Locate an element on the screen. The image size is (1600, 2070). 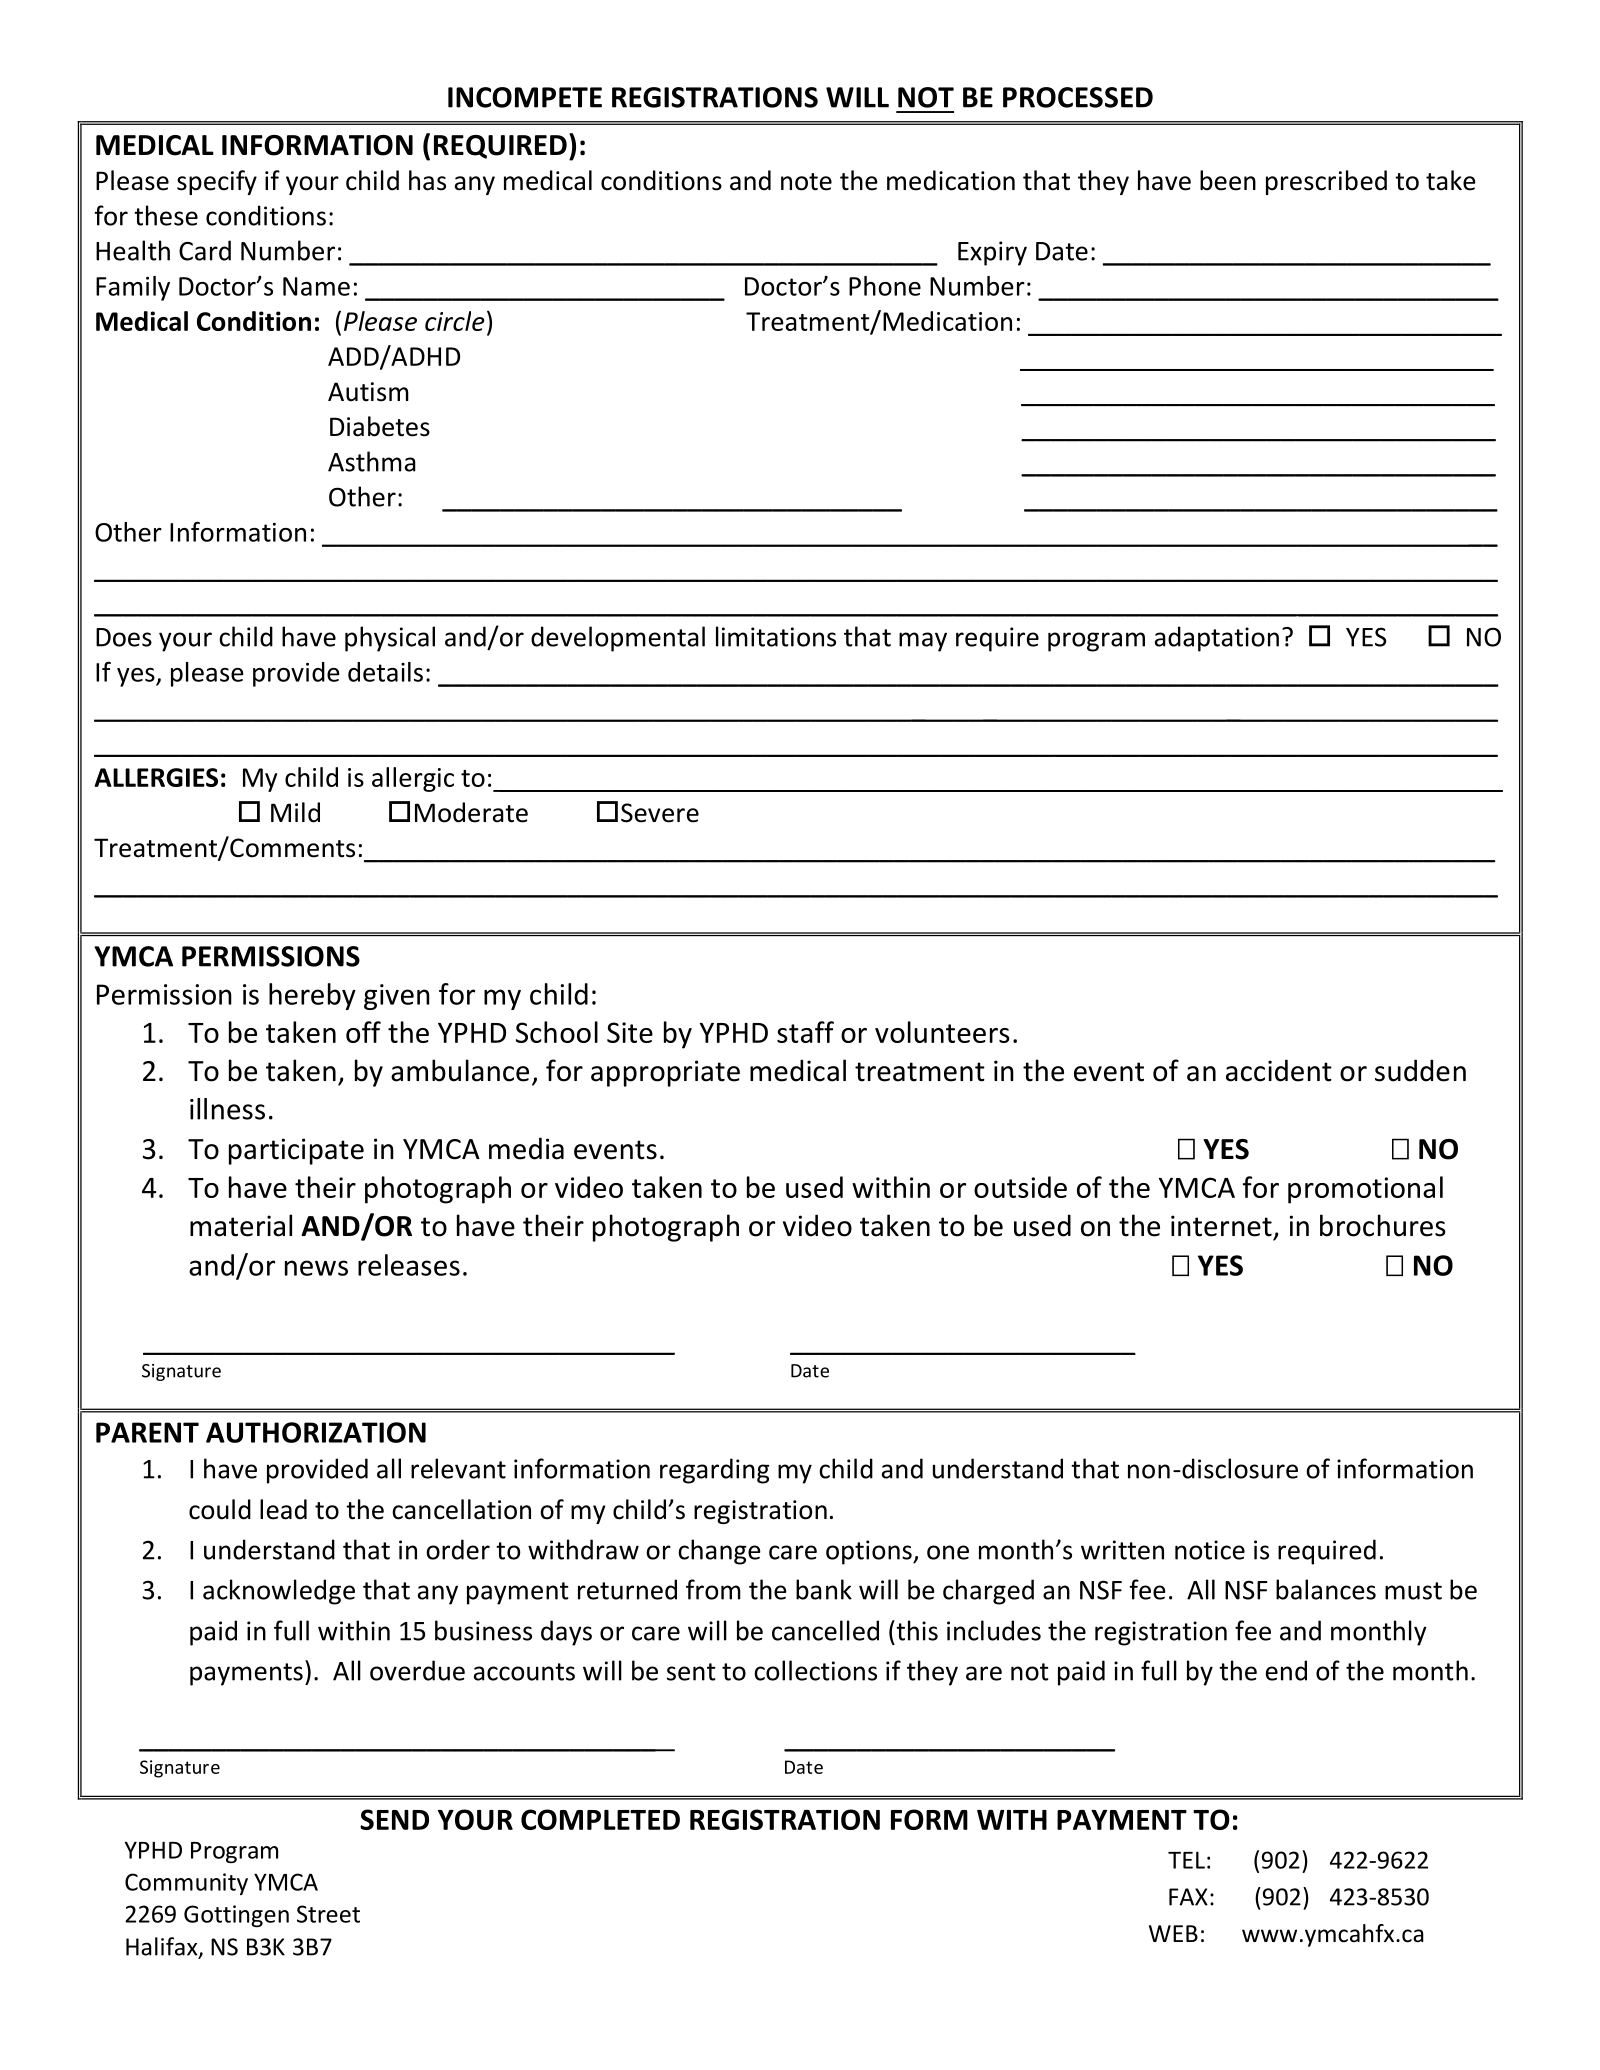
Street is located at coordinates (328, 1914).
